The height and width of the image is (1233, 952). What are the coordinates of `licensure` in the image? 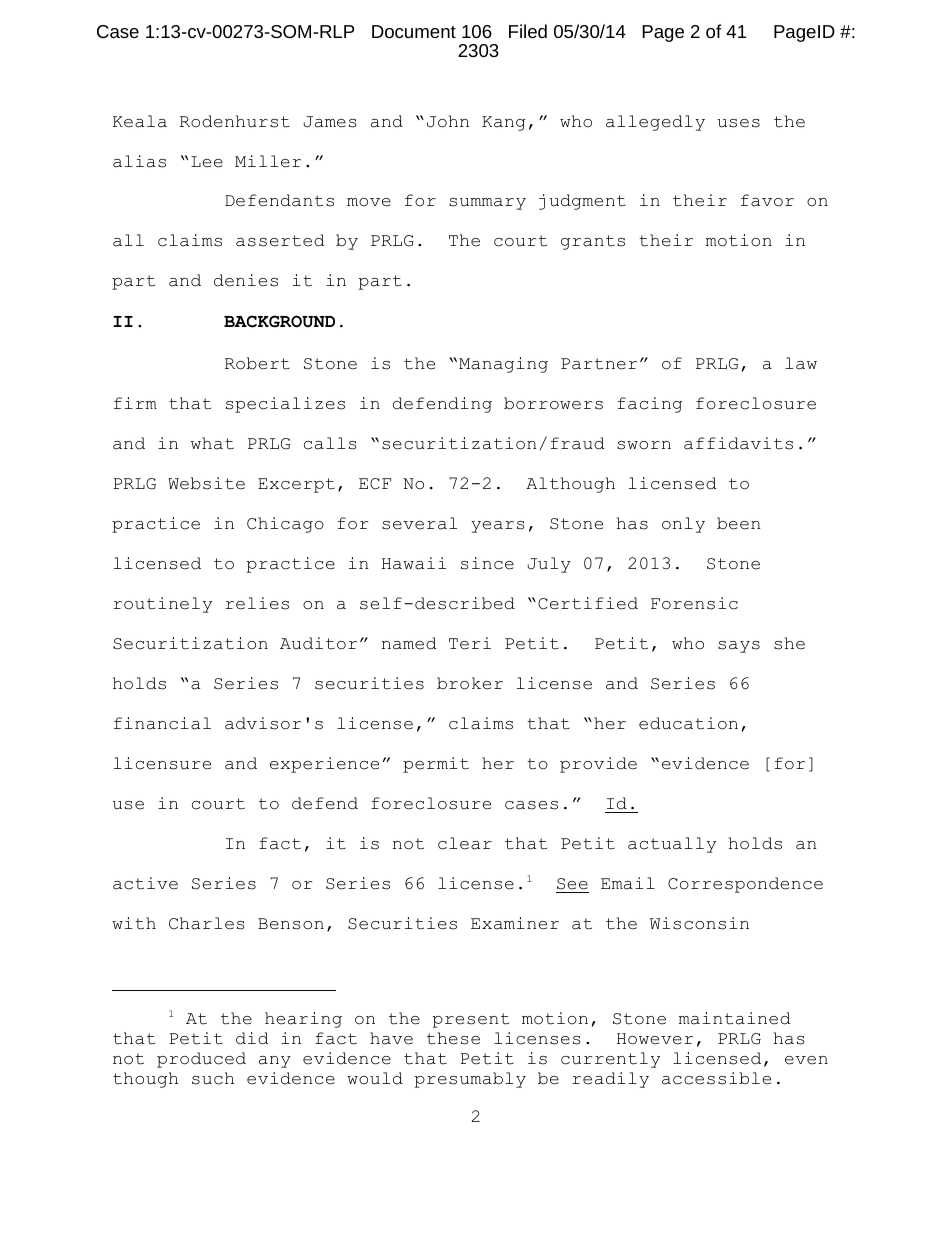 It's located at (162, 763).
